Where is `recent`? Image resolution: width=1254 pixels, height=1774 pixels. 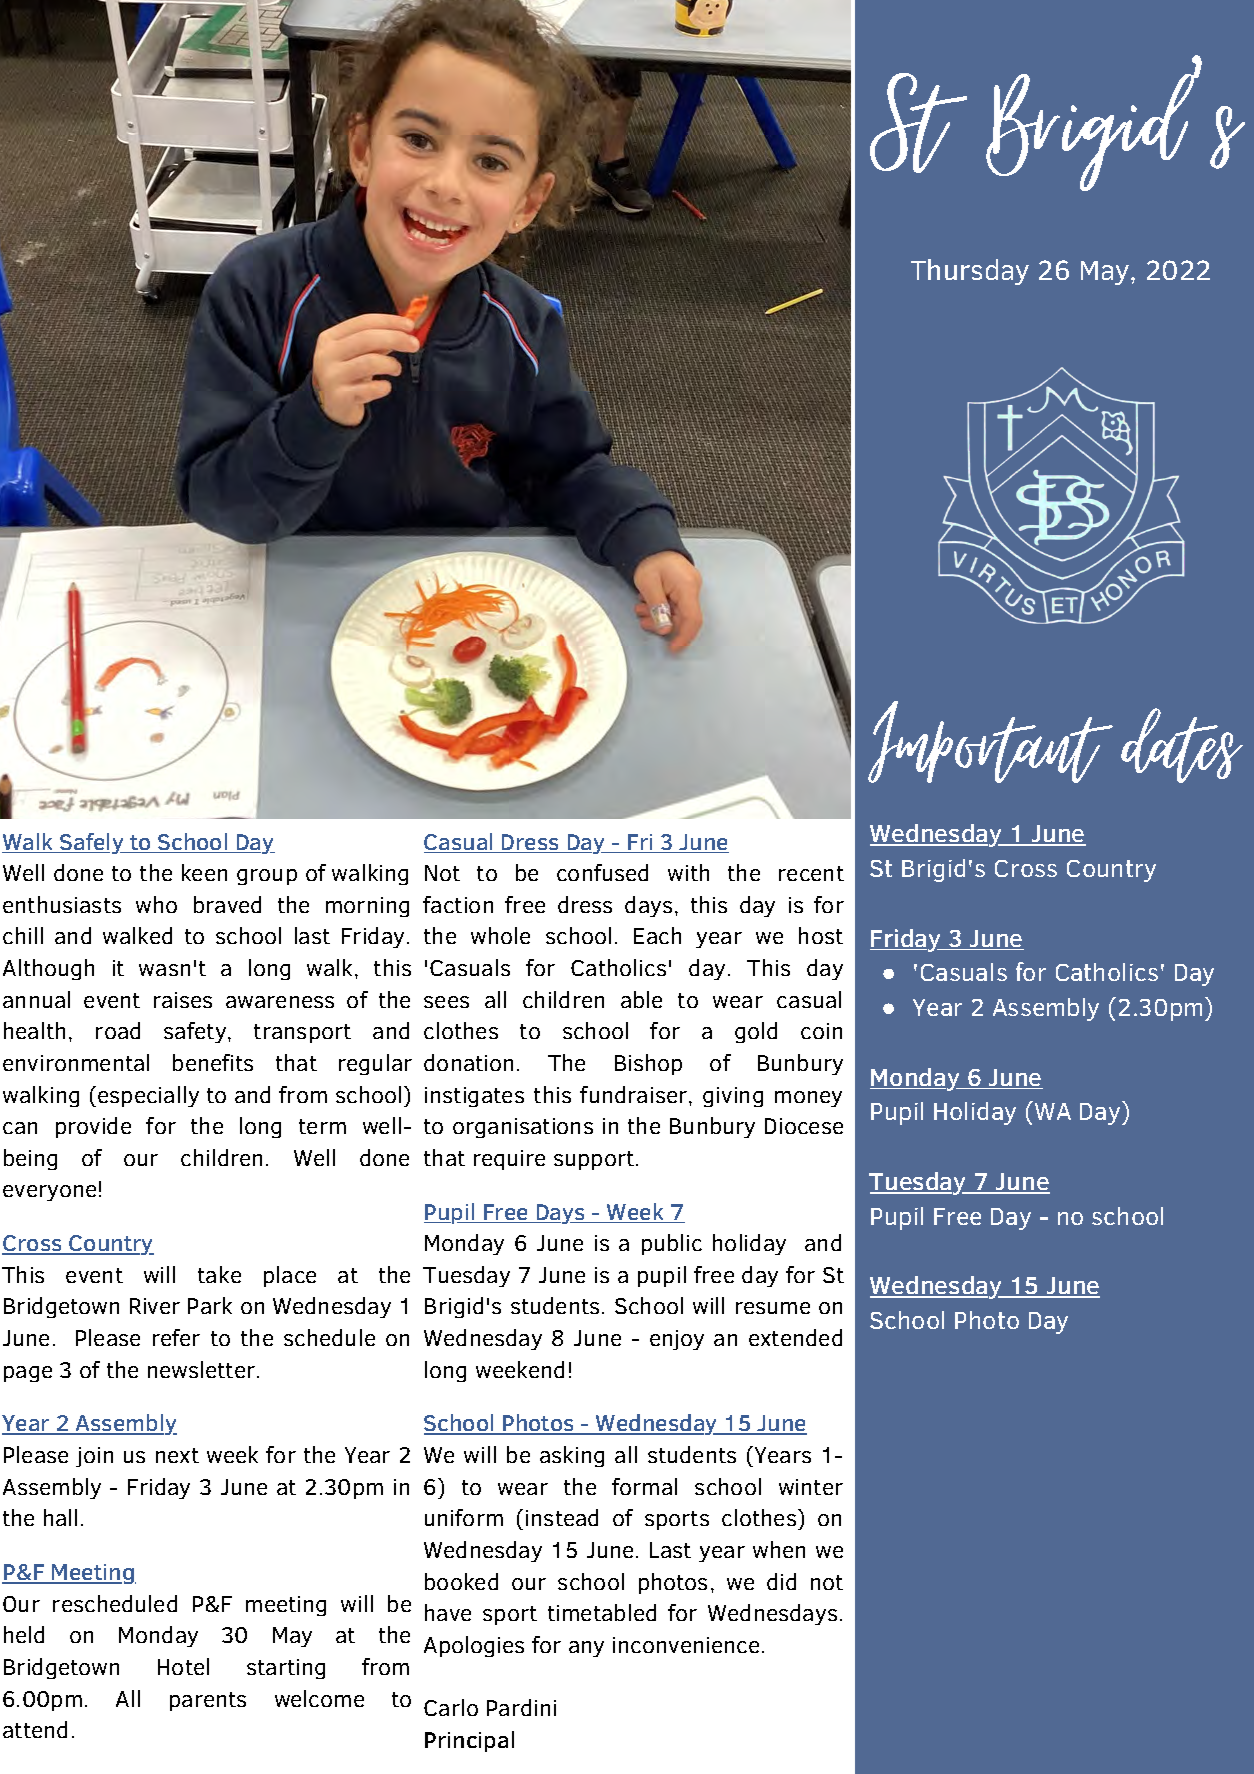 recent is located at coordinates (811, 873).
